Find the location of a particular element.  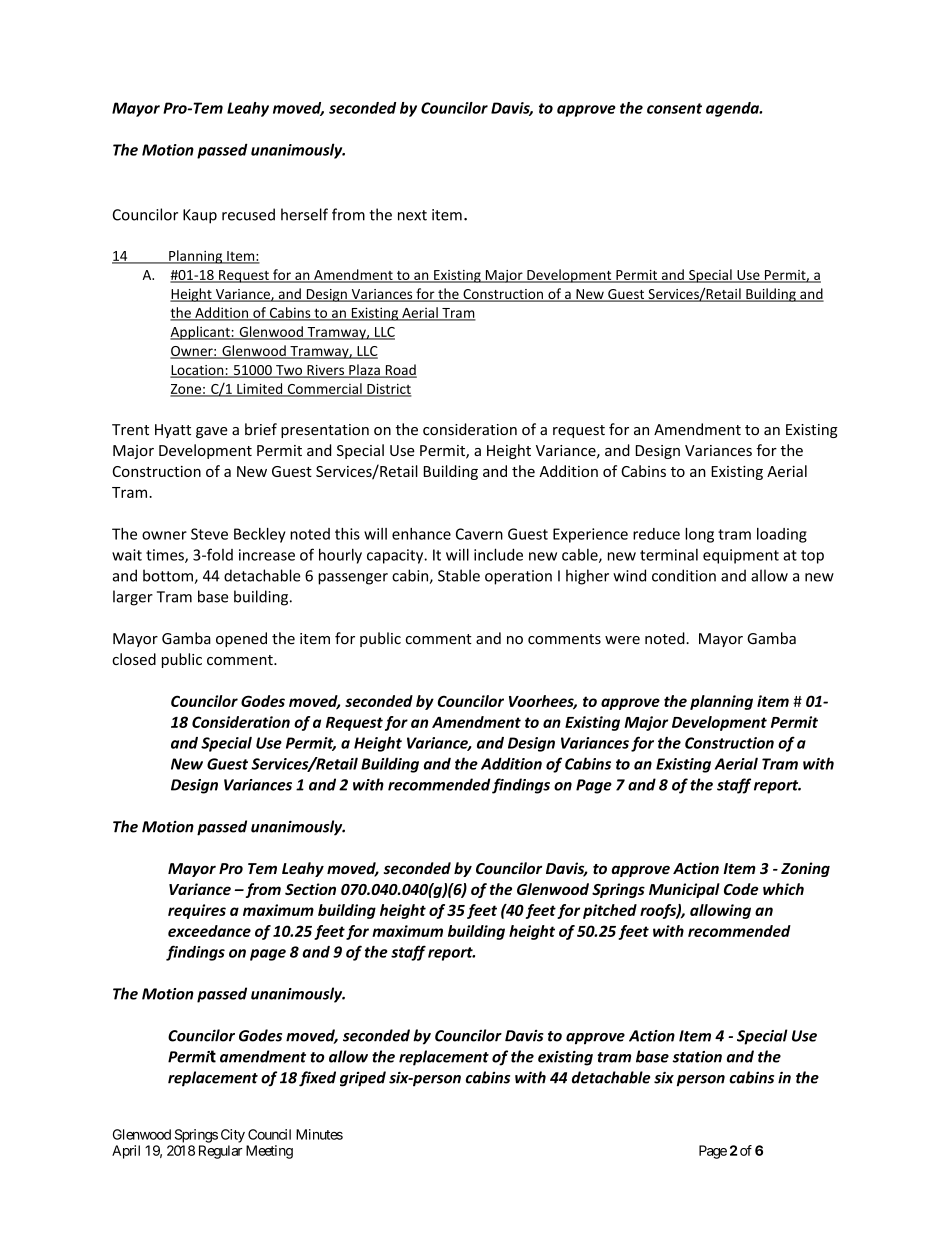

long is located at coordinates (699, 535).
